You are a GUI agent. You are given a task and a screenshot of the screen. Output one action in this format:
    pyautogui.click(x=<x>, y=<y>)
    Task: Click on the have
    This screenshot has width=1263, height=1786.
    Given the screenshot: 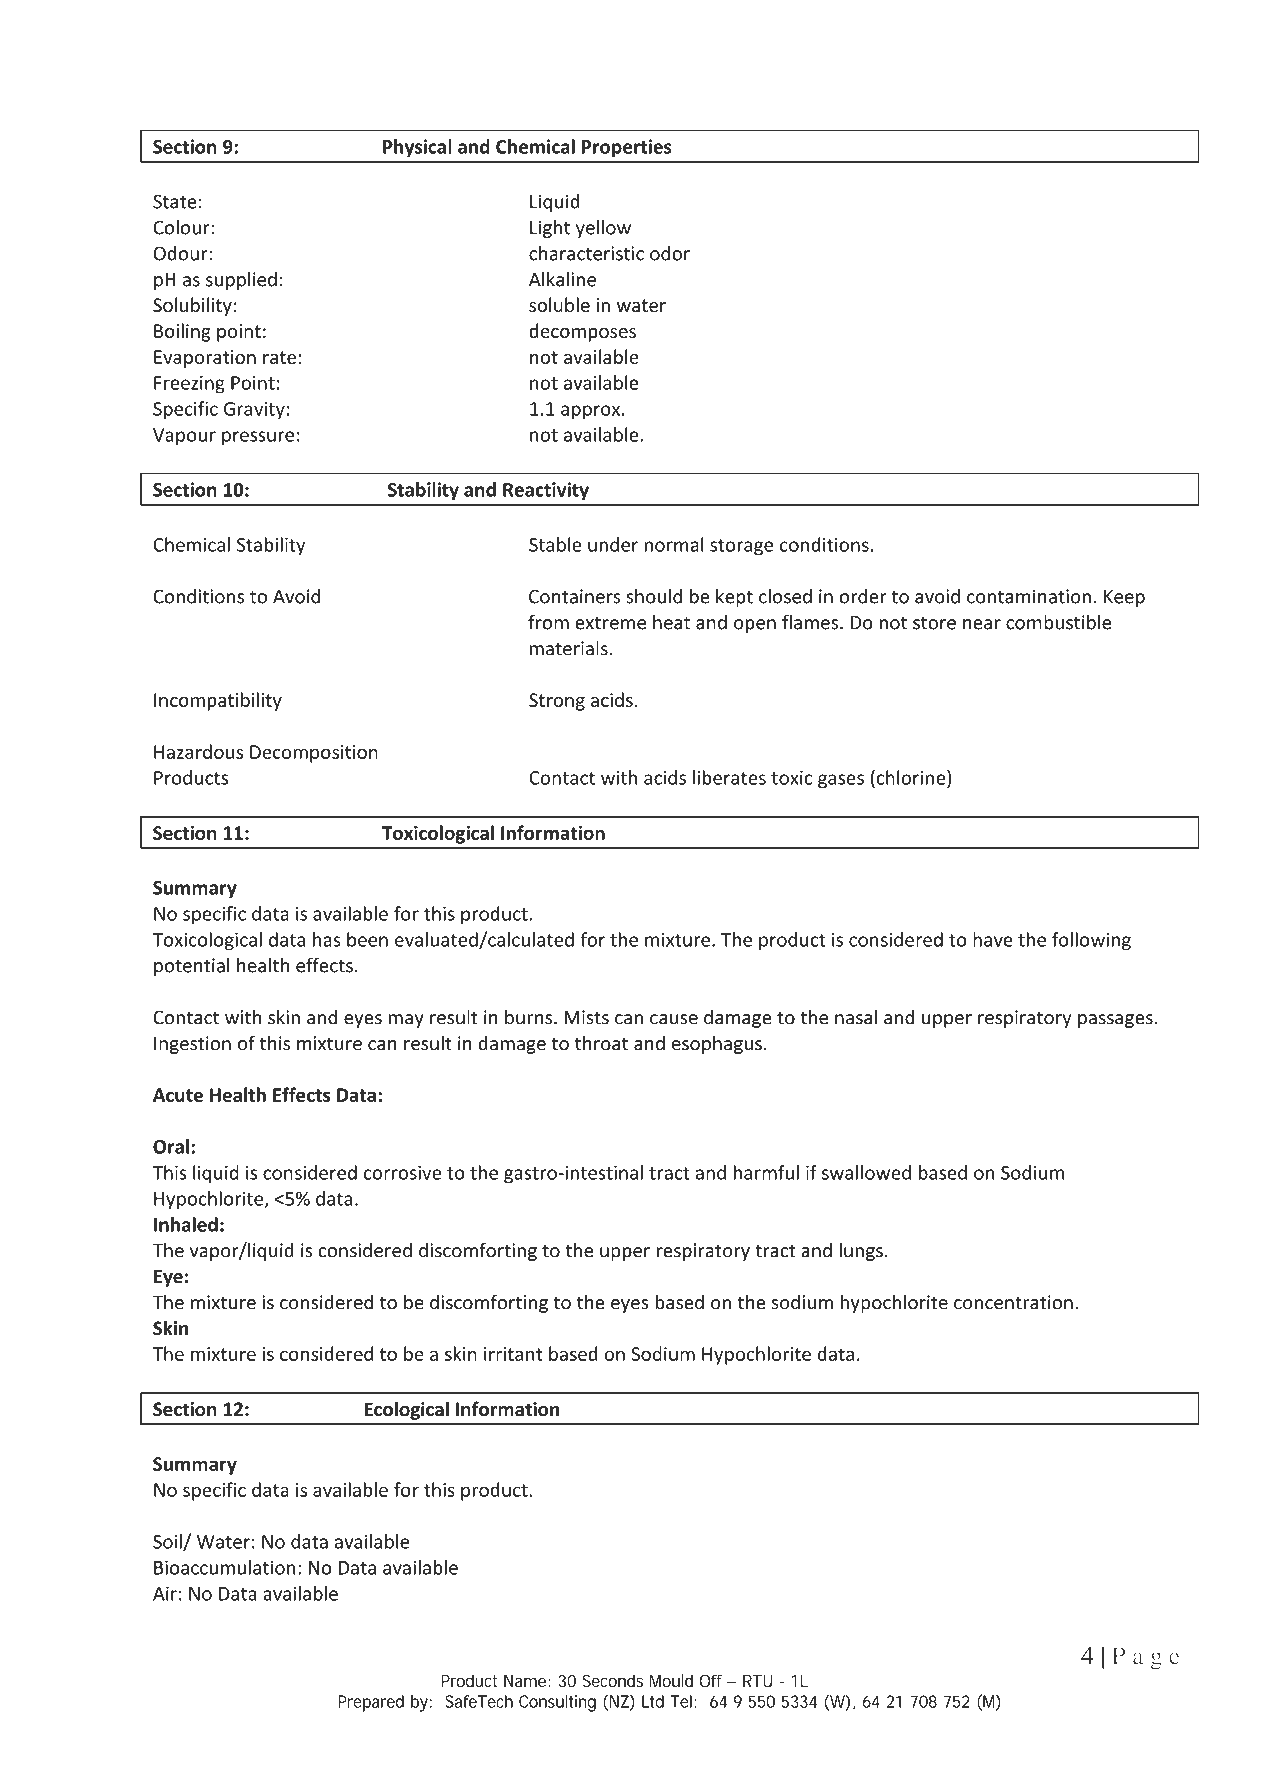 What is the action you would take?
    pyautogui.click(x=993, y=939)
